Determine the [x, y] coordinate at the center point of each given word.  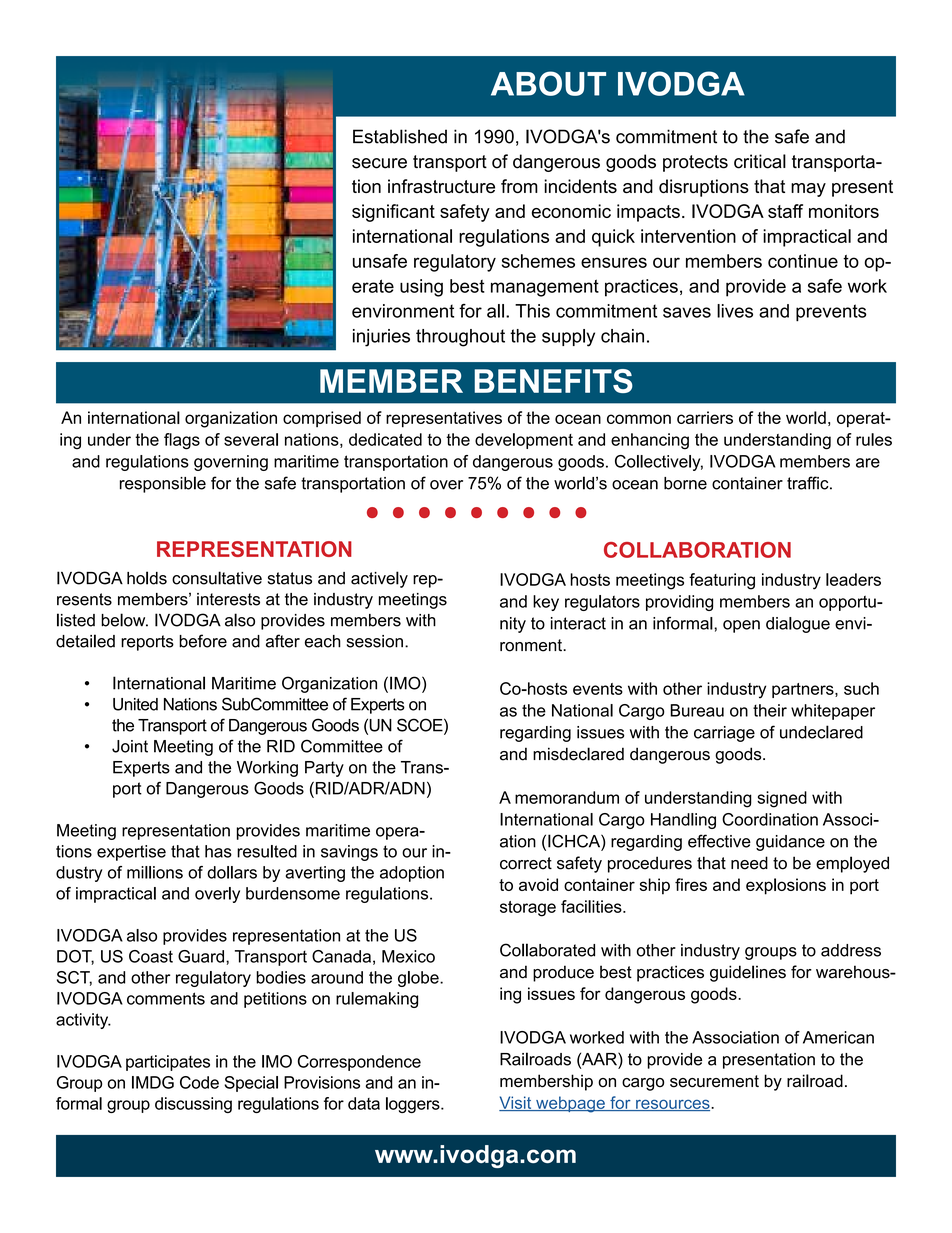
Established [400, 136]
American [838, 1037]
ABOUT [548, 83]
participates [168, 1063]
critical [760, 161]
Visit [516, 1103]
